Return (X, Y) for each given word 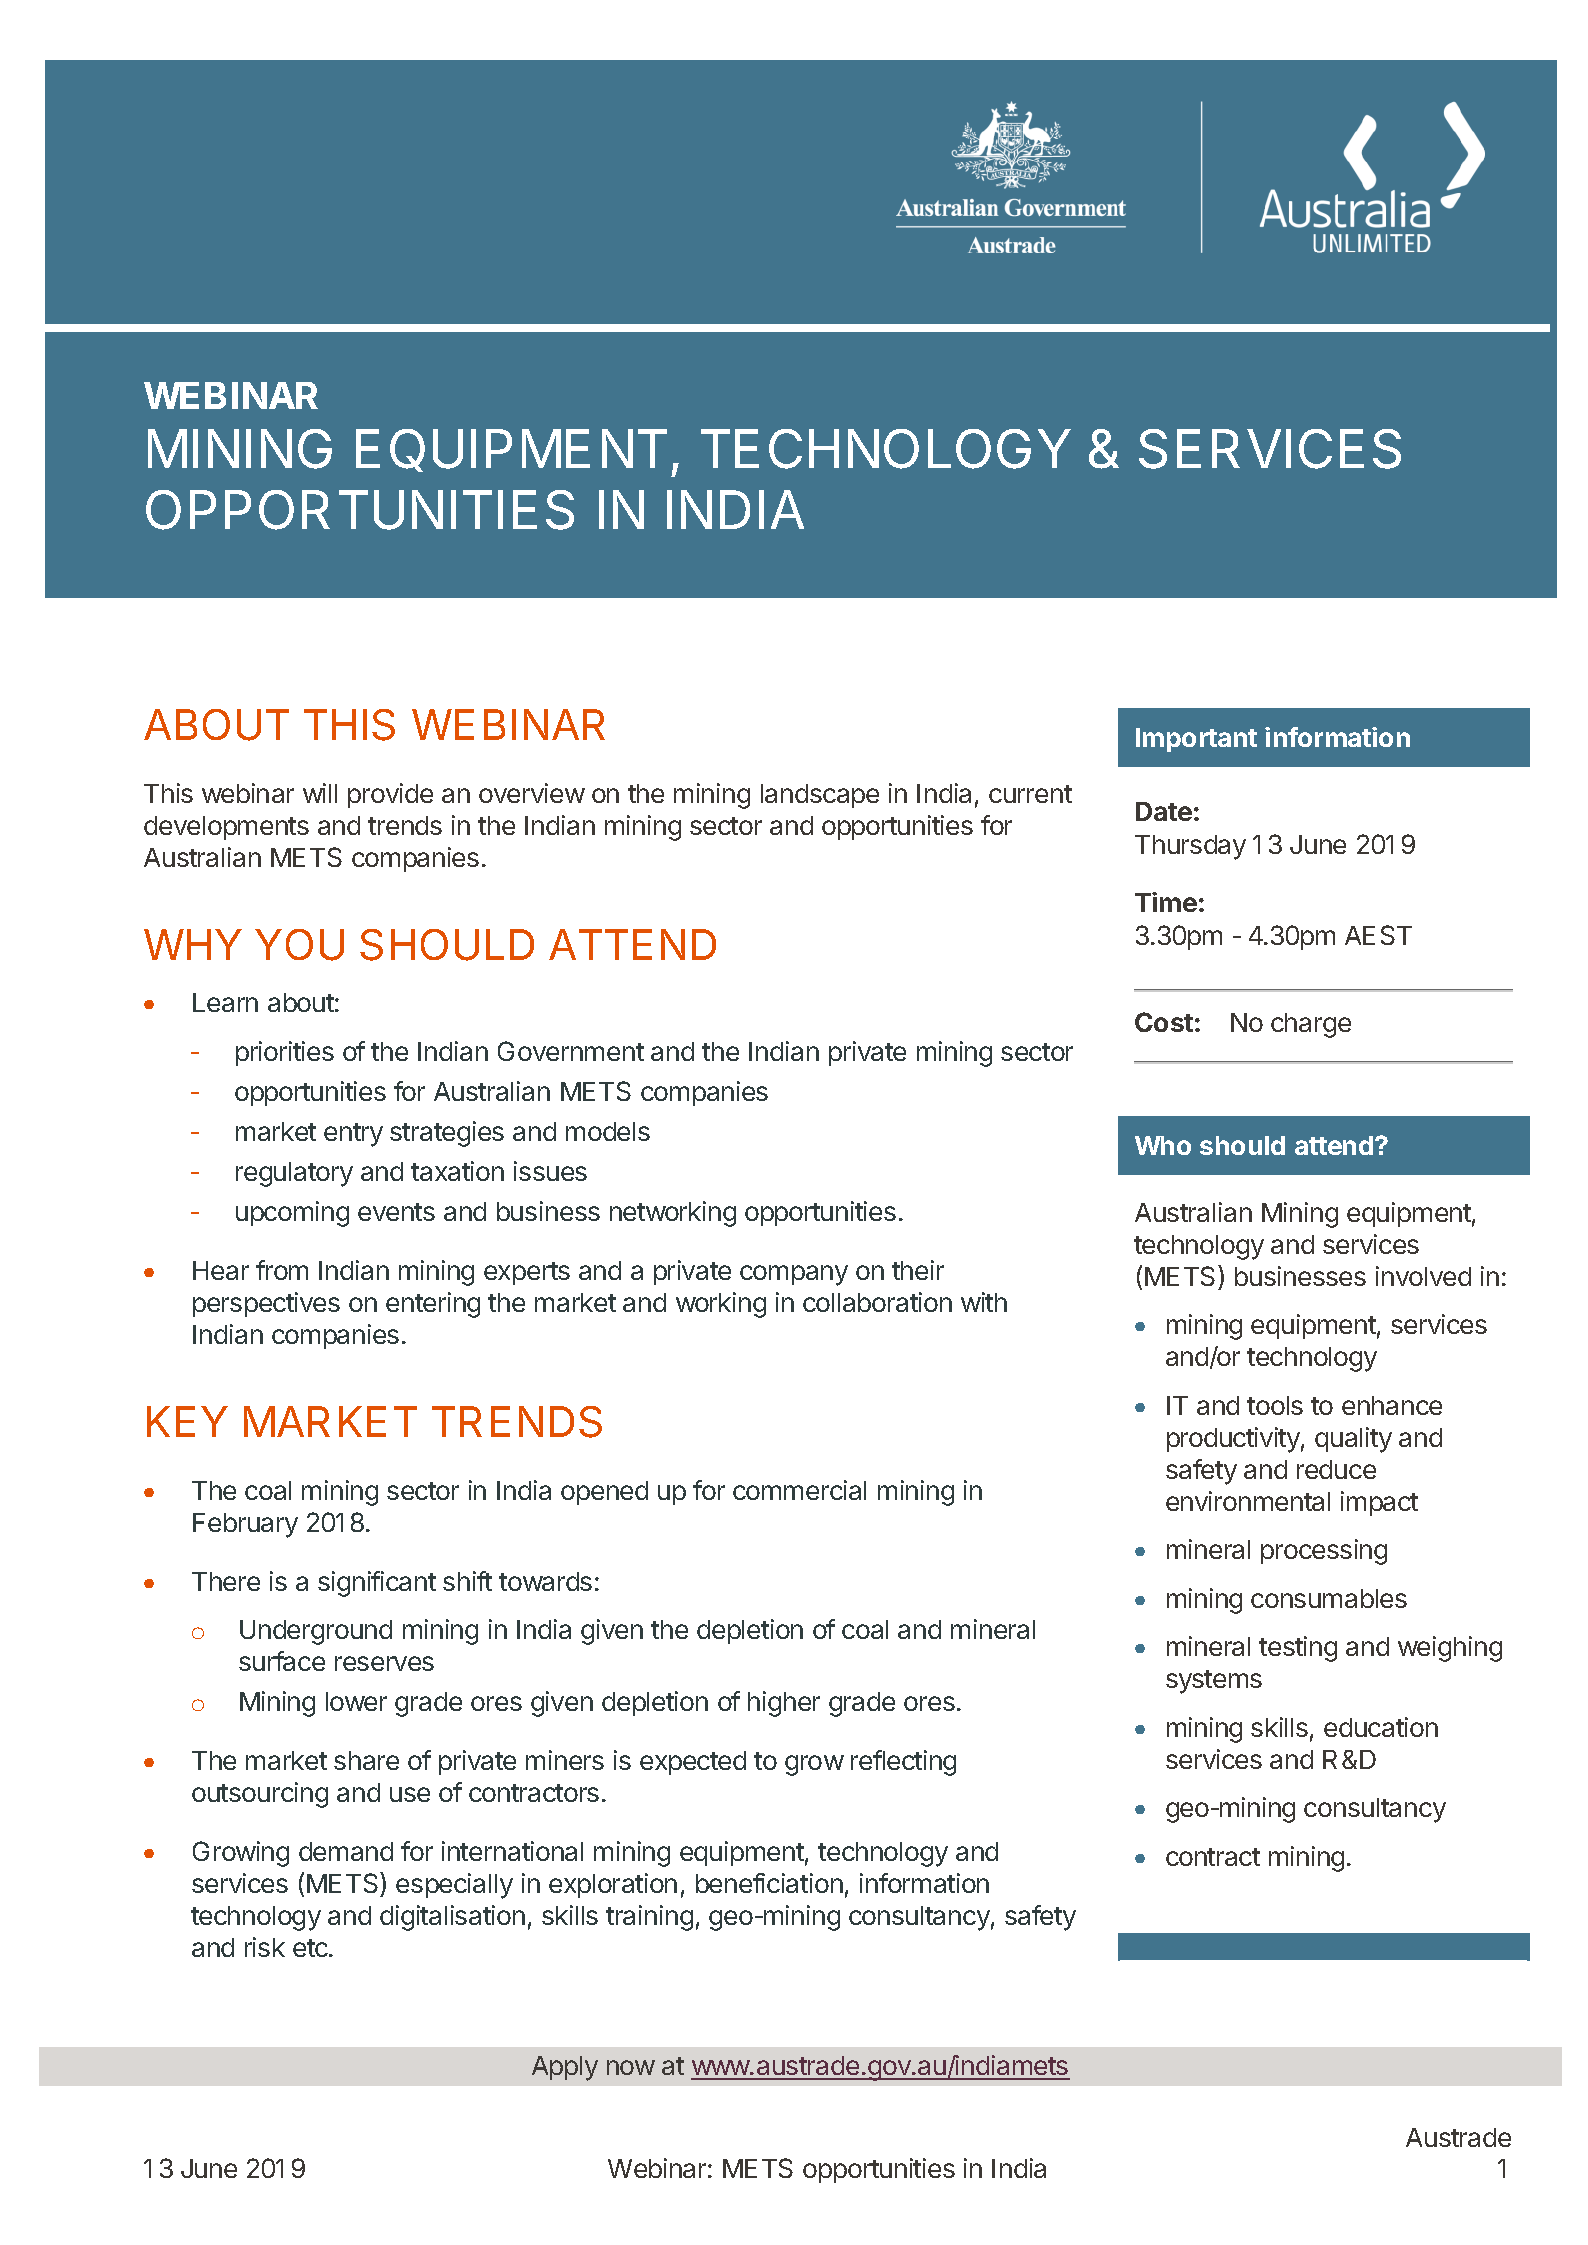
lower (356, 1701)
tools (1275, 1405)
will (320, 793)
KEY (187, 1421)
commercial (799, 1490)
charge (1311, 1025)
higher (784, 1704)
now (631, 2067)
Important (1196, 740)
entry (353, 1135)
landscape (820, 796)
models (608, 1131)
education (1381, 1727)
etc (311, 1948)
